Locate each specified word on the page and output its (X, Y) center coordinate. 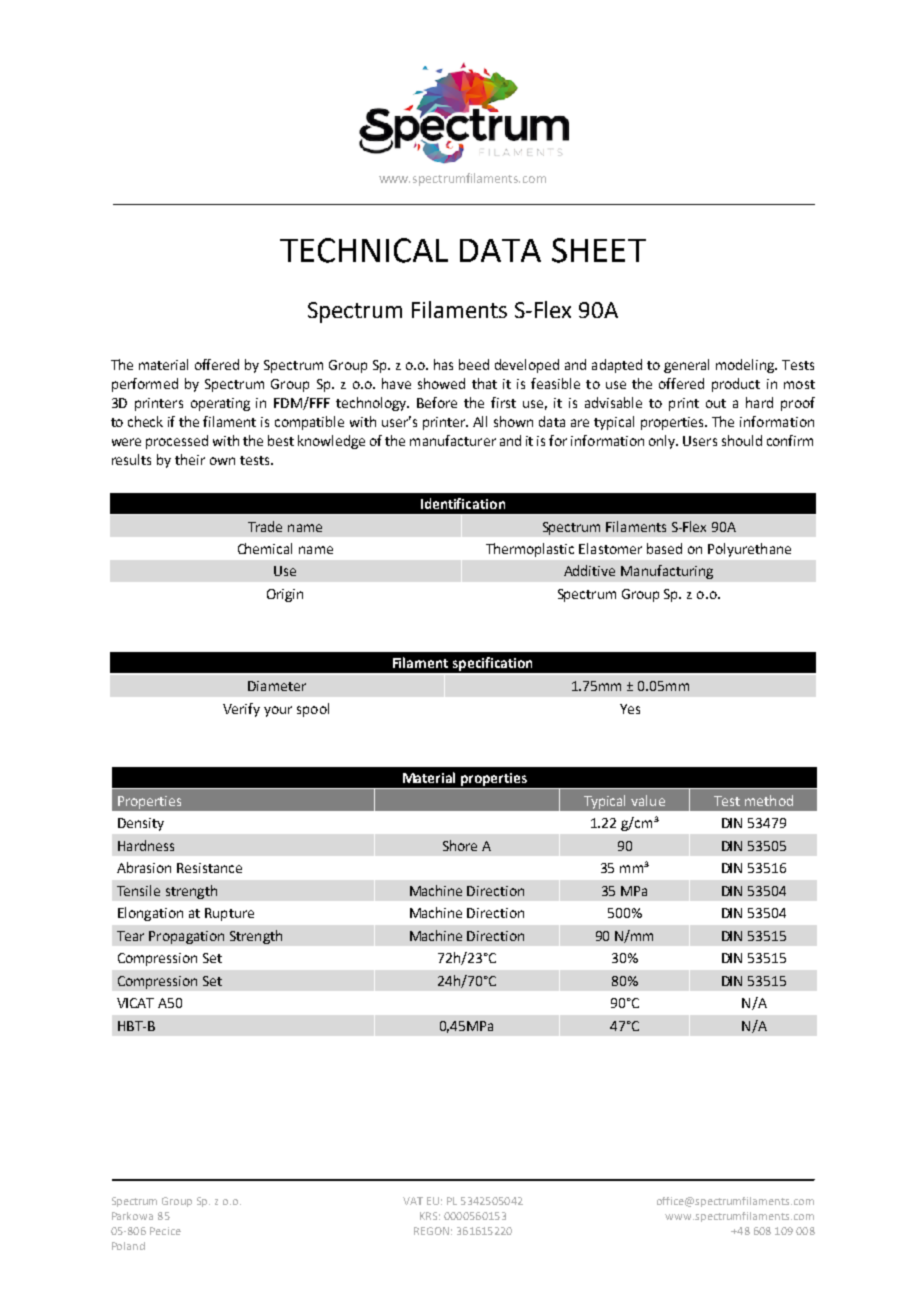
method (769, 800)
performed (145, 385)
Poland (128, 1246)
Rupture (229, 914)
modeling (746, 366)
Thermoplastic (530, 550)
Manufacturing (667, 572)
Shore (460, 845)
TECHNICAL (364, 250)
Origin (285, 595)
